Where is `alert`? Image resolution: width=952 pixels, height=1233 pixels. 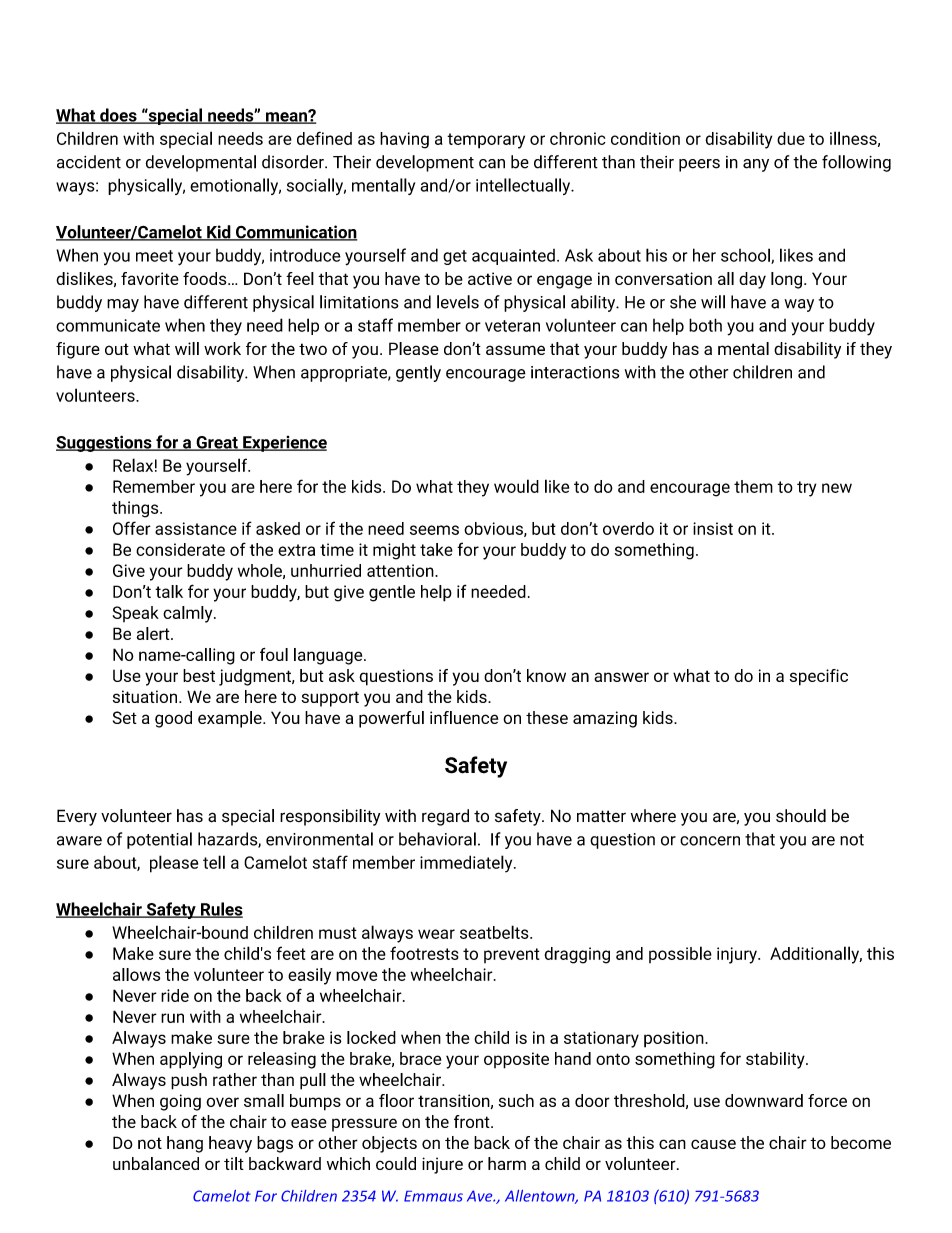 alert is located at coordinates (154, 633).
